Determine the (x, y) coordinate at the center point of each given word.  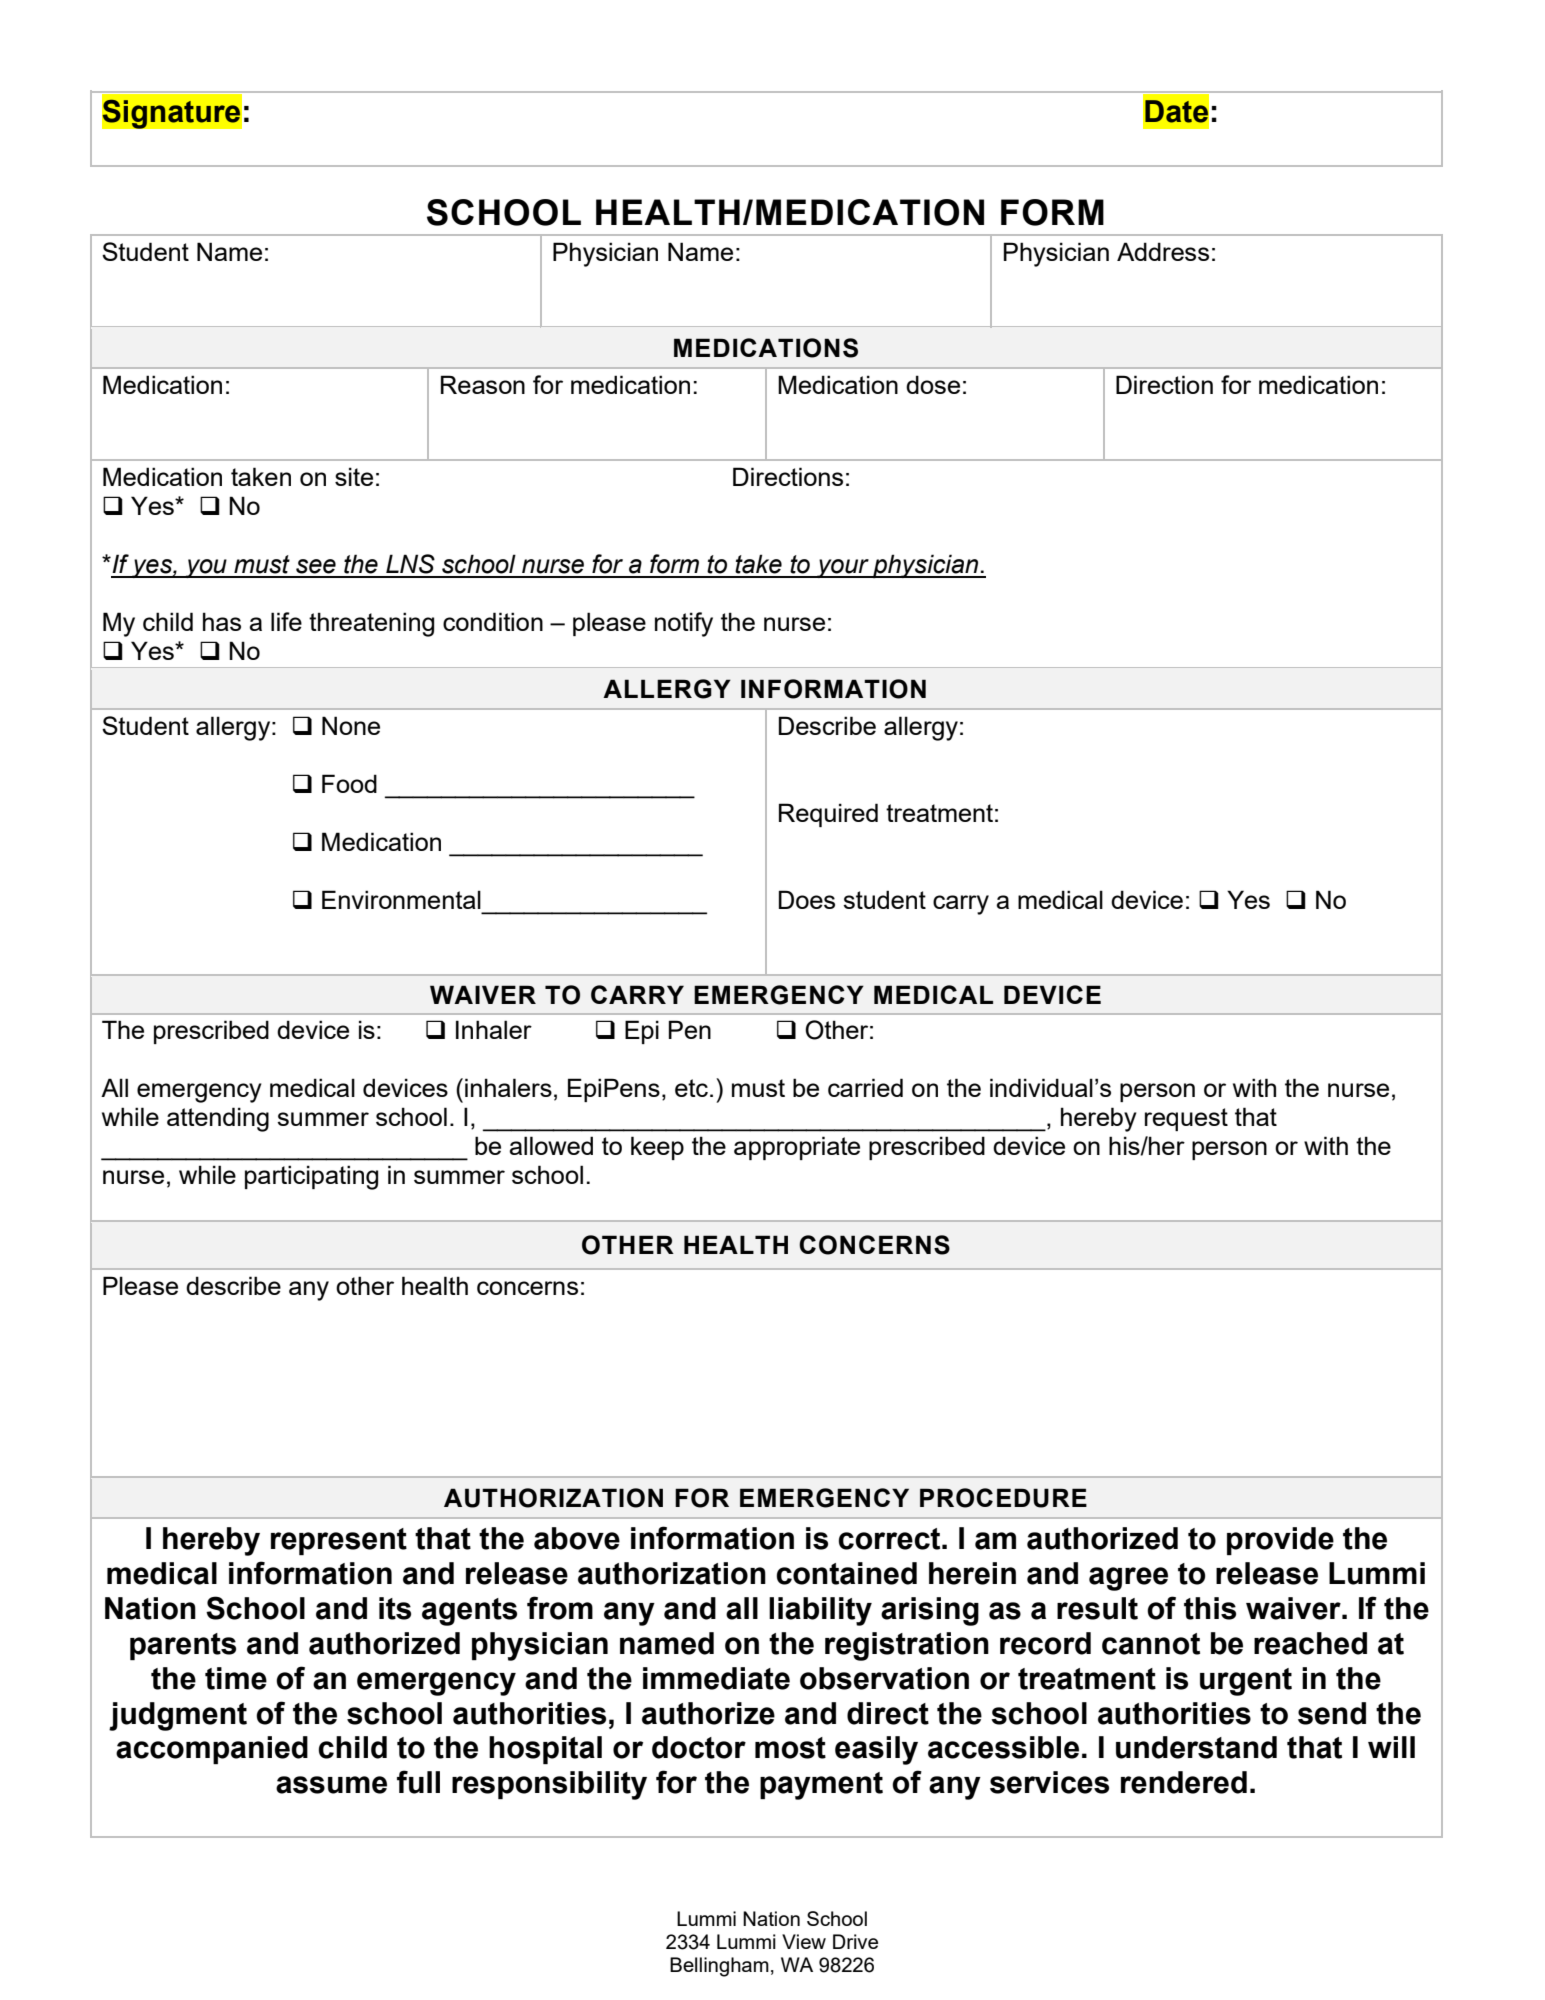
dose (933, 384)
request (1186, 1119)
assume (331, 1785)
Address (1163, 251)
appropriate (797, 1148)
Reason (483, 384)
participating (311, 1177)
